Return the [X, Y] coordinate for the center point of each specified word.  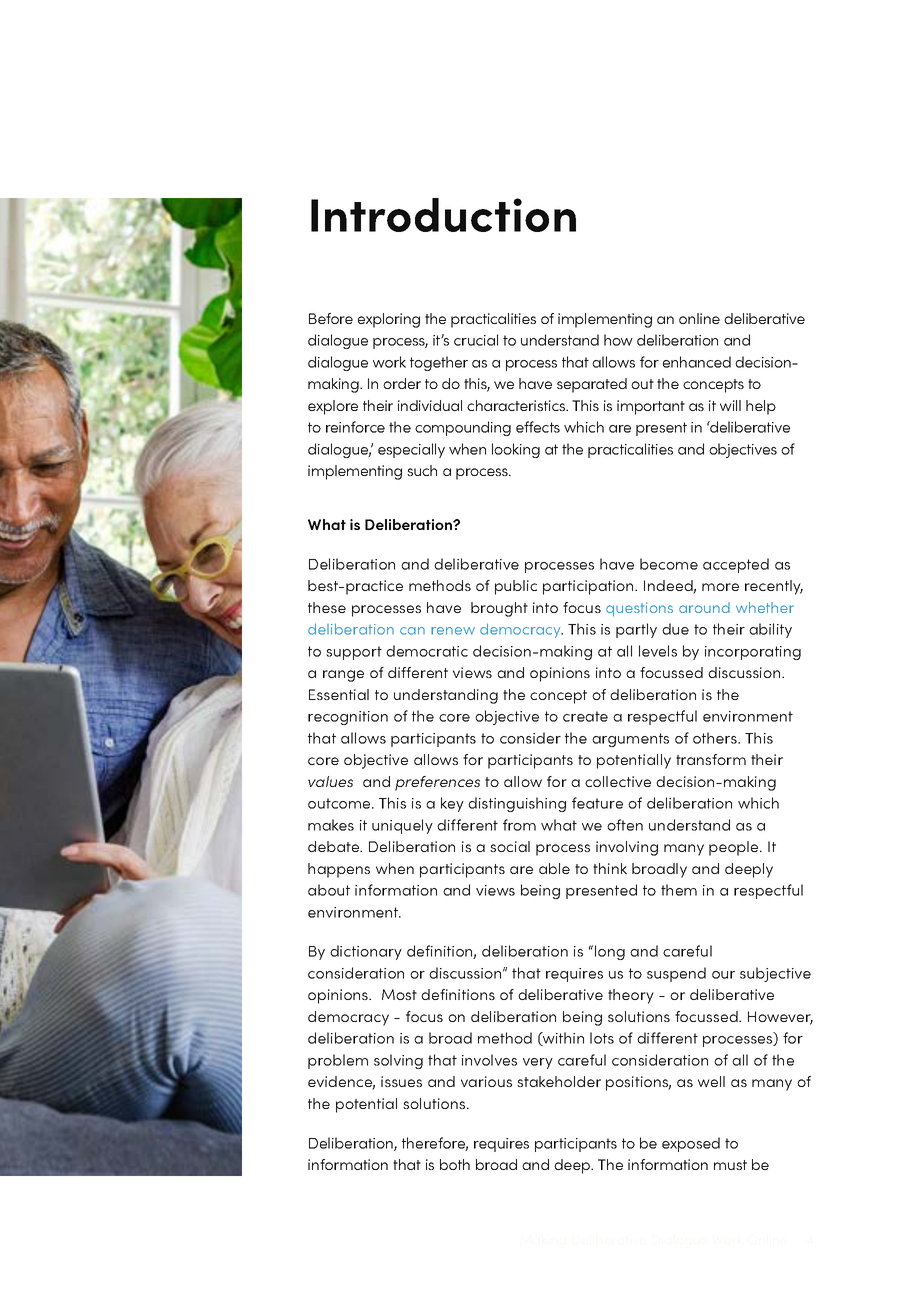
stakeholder [559, 1081]
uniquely [402, 826]
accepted [736, 565]
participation [589, 587]
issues [401, 1081]
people [735, 848]
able [554, 868]
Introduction [443, 215]
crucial [476, 340]
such [422, 470]
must [730, 1165]
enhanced [697, 362]
